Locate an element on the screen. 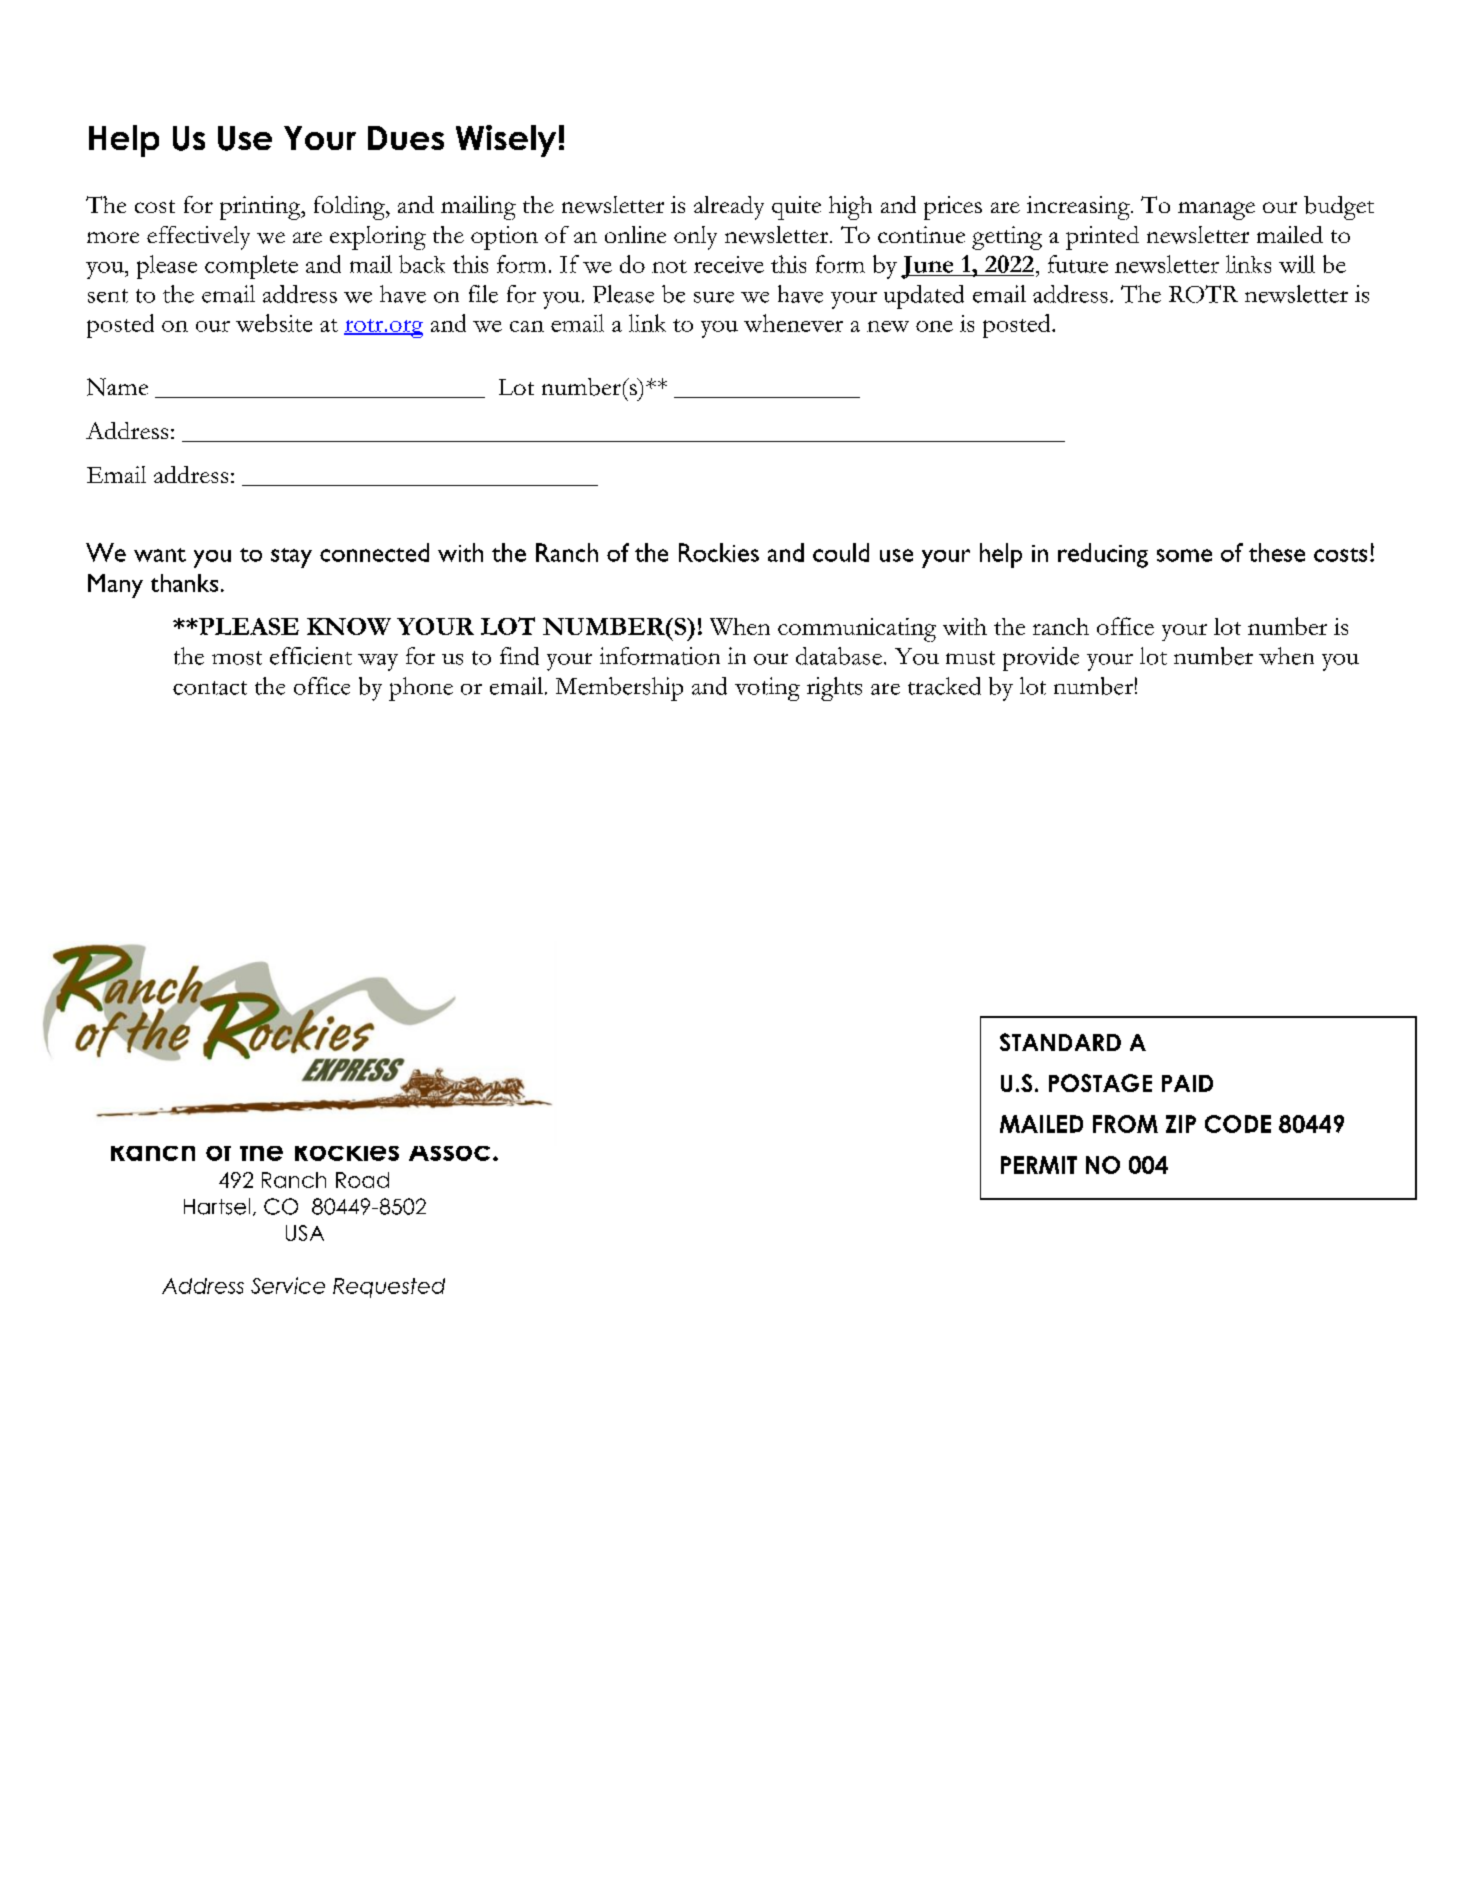 The height and width of the screenshot is (1897, 1466). voting is located at coordinates (767, 689).
